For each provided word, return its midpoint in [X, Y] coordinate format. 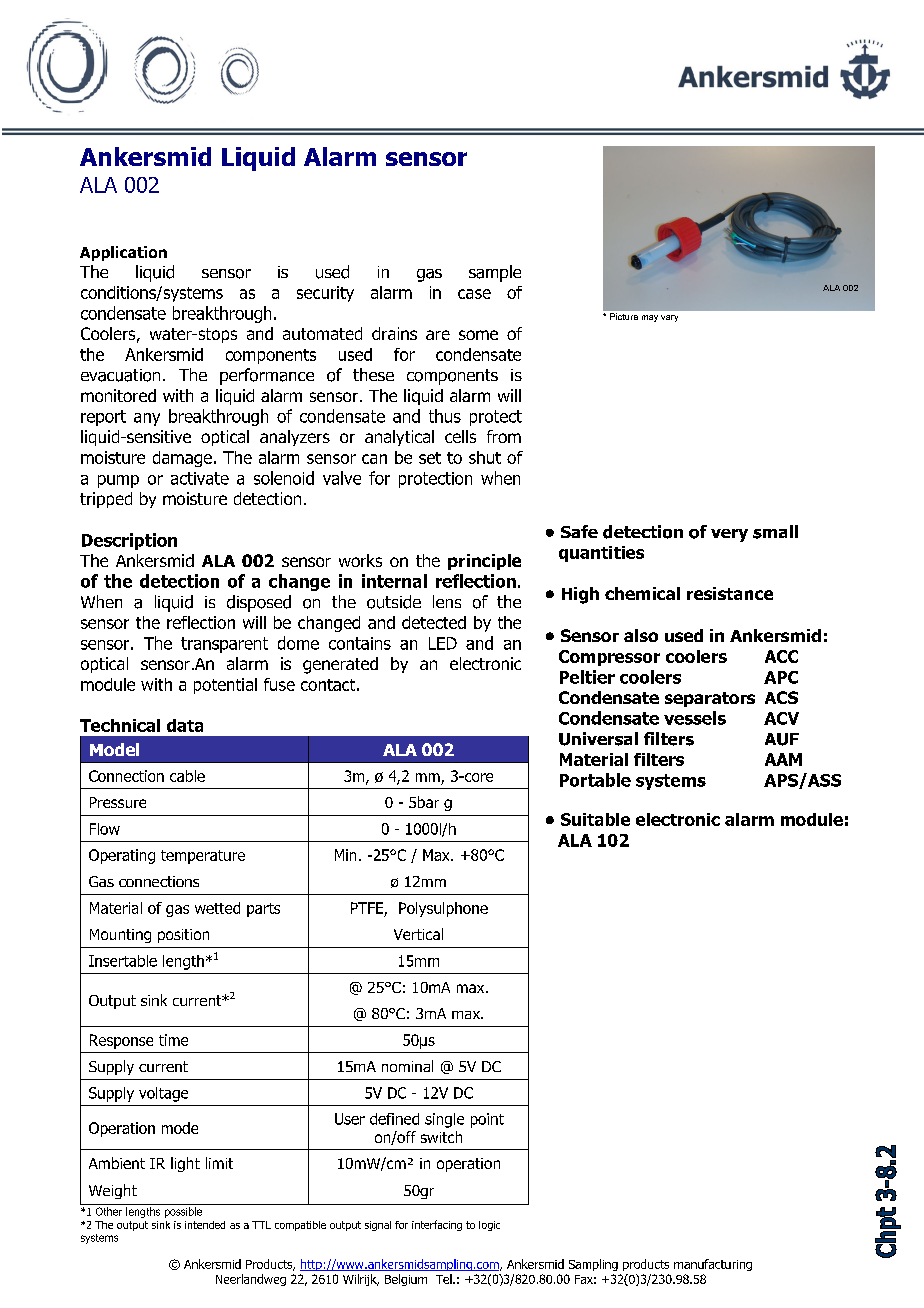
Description [129, 541]
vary [669, 318]
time [173, 1040]
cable [187, 776]
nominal [407, 1066]
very [729, 535]
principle [484, 562]
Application [123, 253]
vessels [695, 718]
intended [205, 1225]
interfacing [437, 1225]
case [474, 294]
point [487, 1120]
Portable [595, 780]
